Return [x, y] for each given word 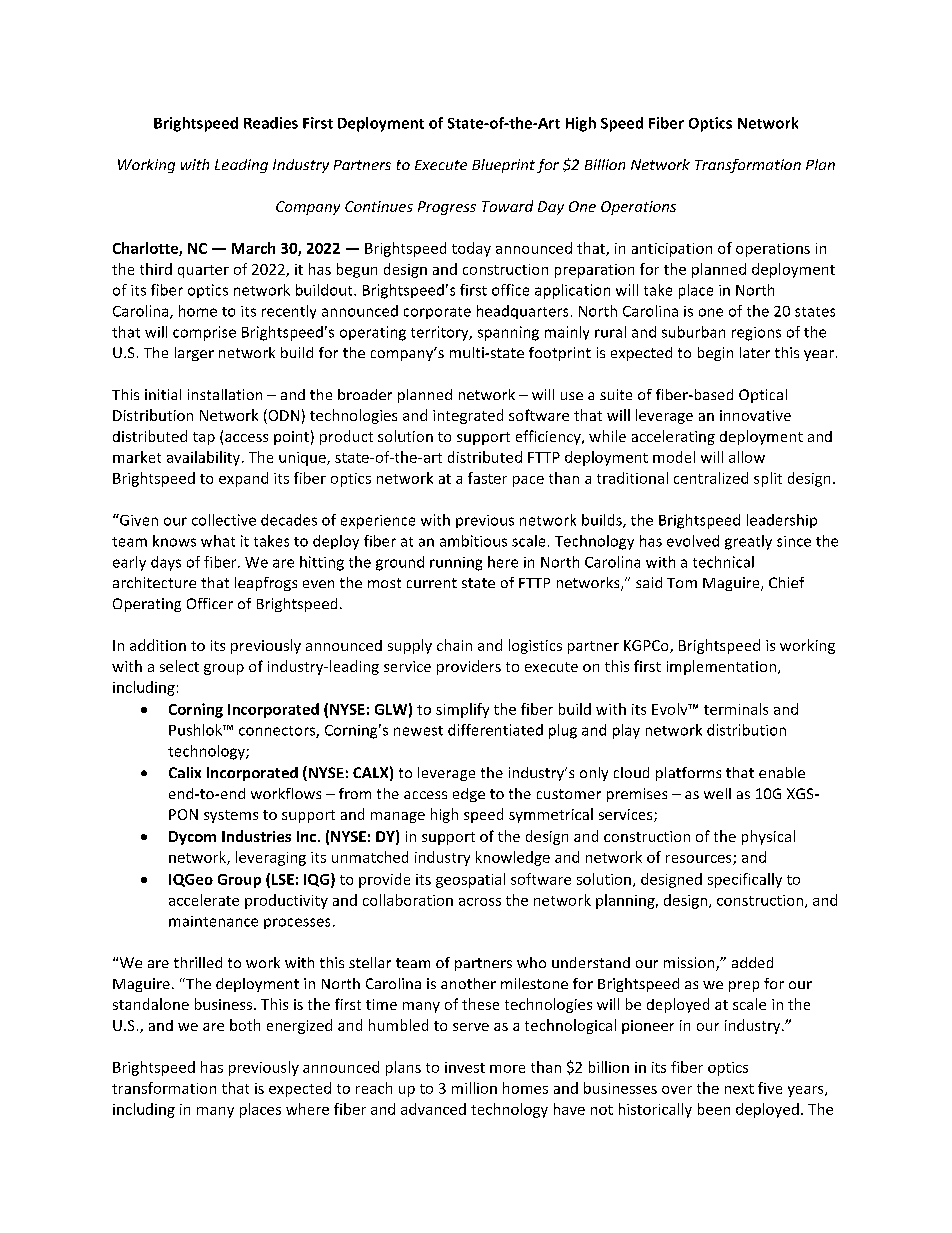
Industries [256, 836]
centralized [711, 478]
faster [487, 478]
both [245, 1025]
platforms [688, 774]
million [474, 1088]
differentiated [495, 730]
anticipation [672, 250]
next [739, 1089]
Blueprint [503, 166]
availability [205, 458]
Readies [271, 123]
